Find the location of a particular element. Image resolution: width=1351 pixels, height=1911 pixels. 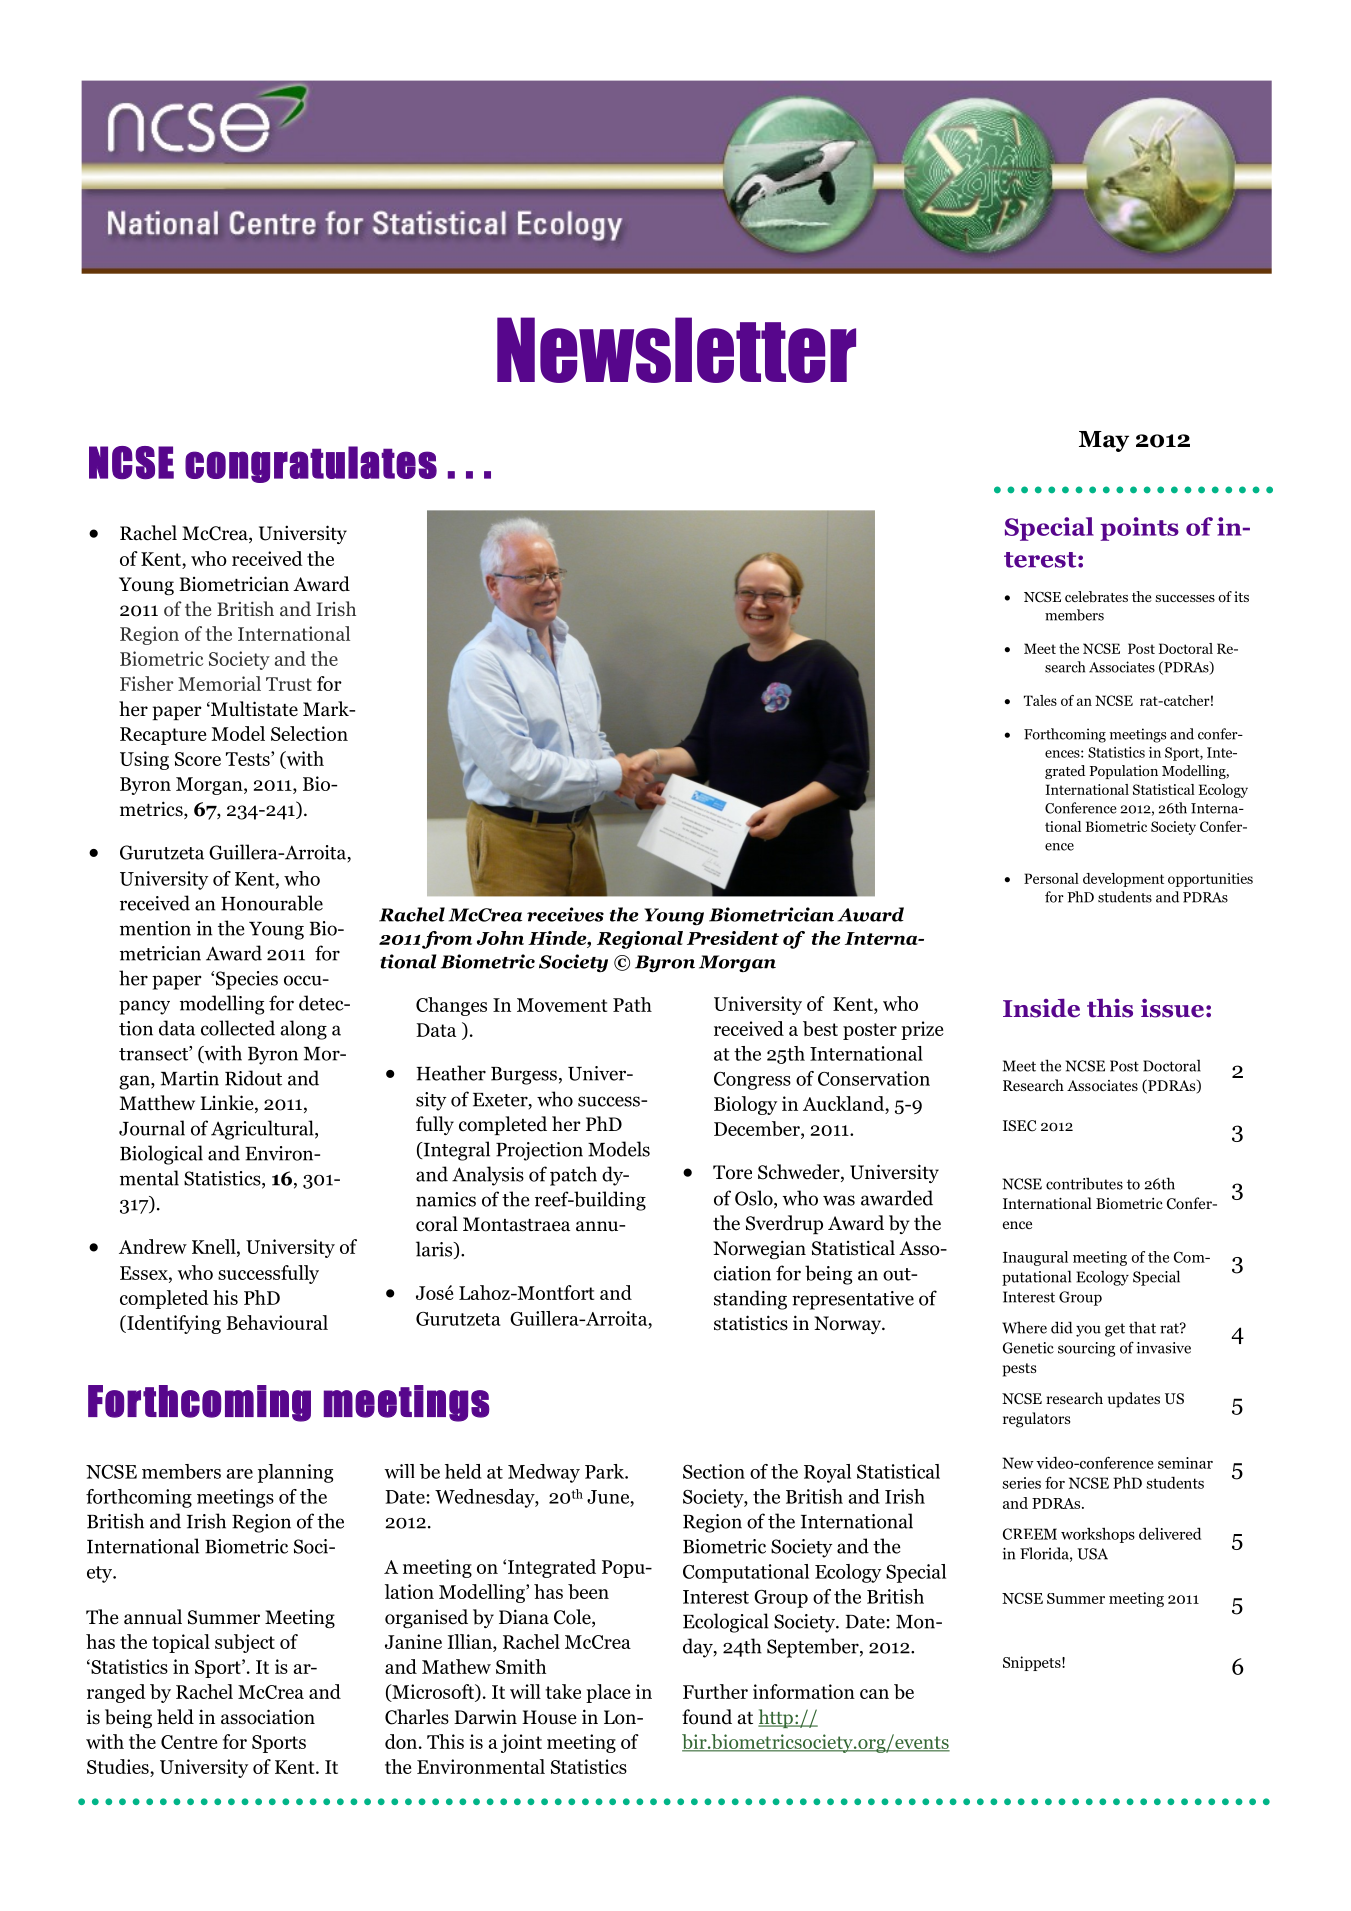

congratulates is located at coordinates (311, 464).
